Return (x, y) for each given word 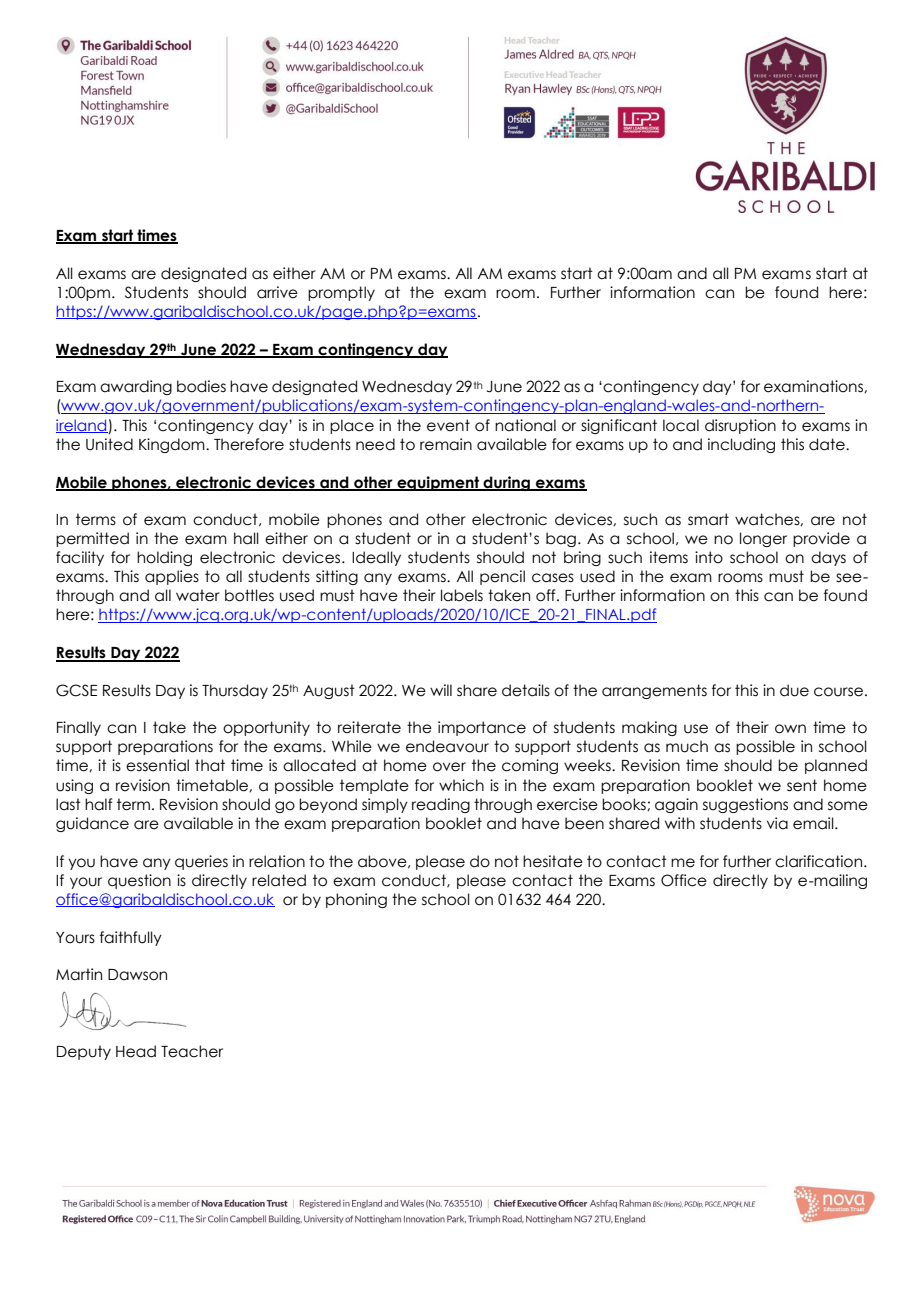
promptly (341, 293)
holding (164, 558)
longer (763, 539)
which (461, 785)
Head (136, 1051)
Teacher (192, 1051)
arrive (277, 292)
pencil (502, 577)
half (98, 804)
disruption (740, 426)
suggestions (745, 805)
